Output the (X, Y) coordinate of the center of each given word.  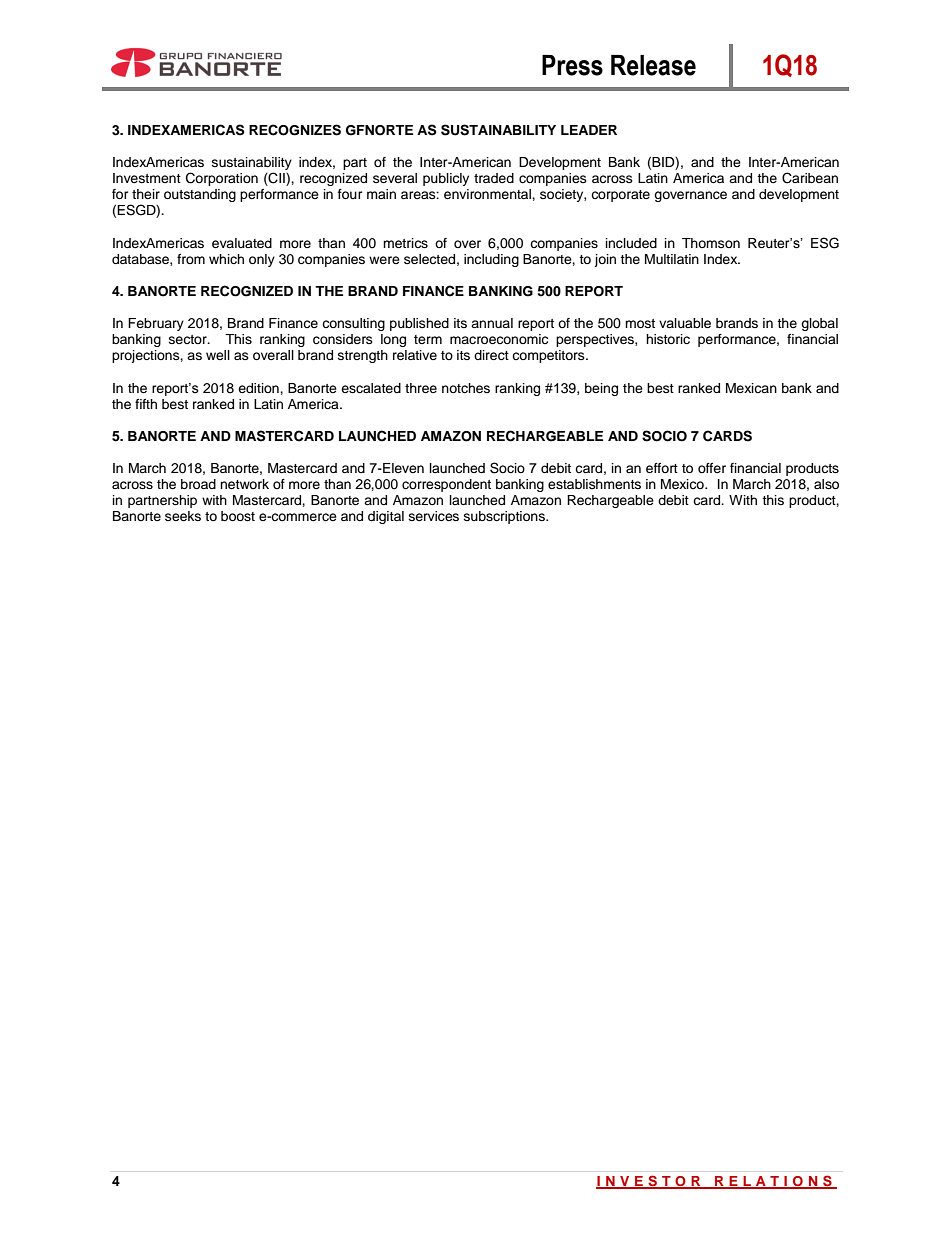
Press (572, 65)
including (491, 260)
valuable (685, 323)
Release (653, 65)
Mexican (751, 388)
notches (466, 388)
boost (238, 516)
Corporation (222, 179)
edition (259, 388)
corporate (620, 196)
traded (494, 178)
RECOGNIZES (295, 130)
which (226, 259)
